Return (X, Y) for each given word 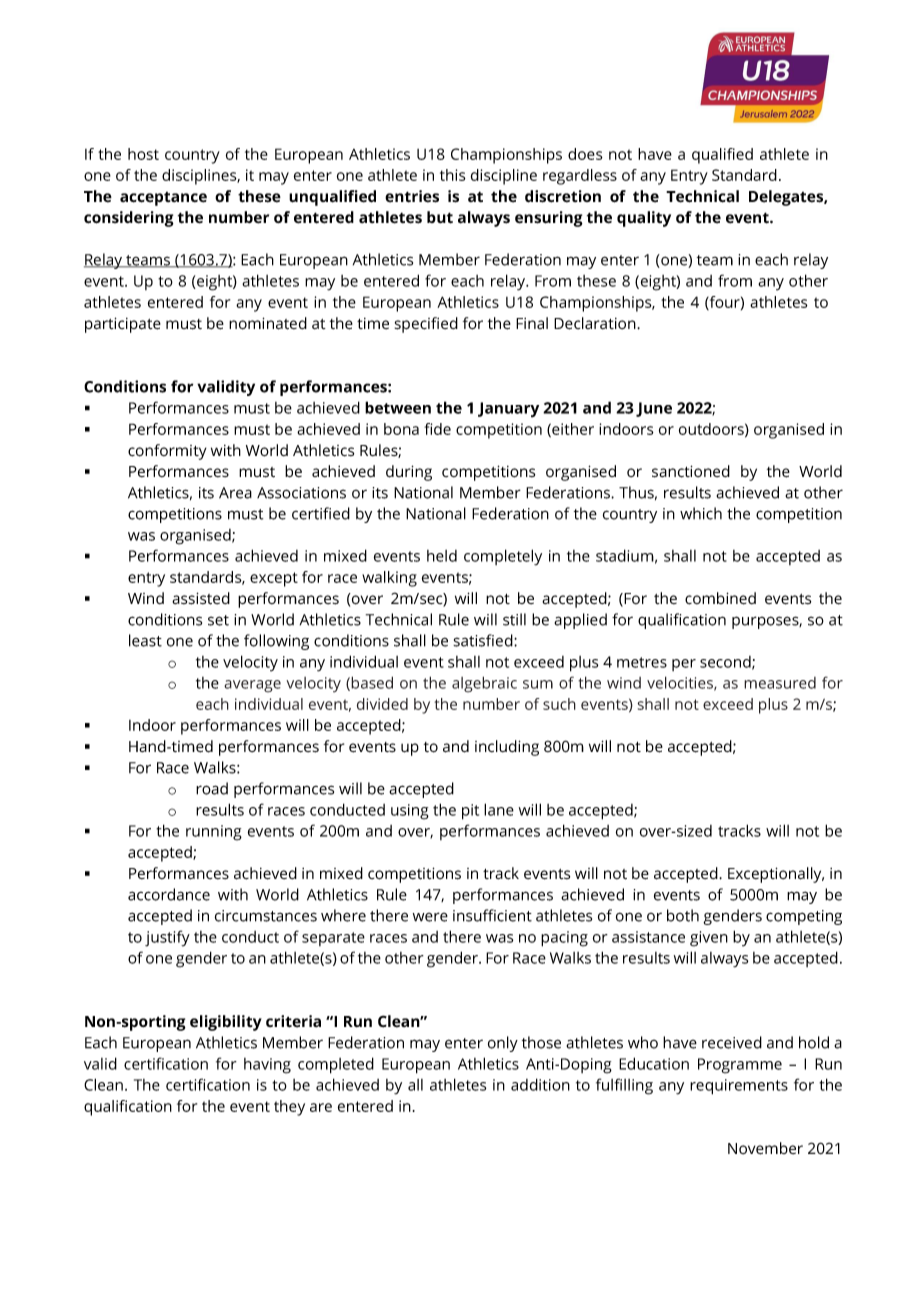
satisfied (484, 640)
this (453, 175)
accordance (169, 894)
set (218, 620)
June (654, 409)
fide (437, 429)
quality (644, 219)
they (289, 1108)
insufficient (492, 915)
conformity (167, 452)
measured (780, 683)
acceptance (163, 199)
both (683, 915)
